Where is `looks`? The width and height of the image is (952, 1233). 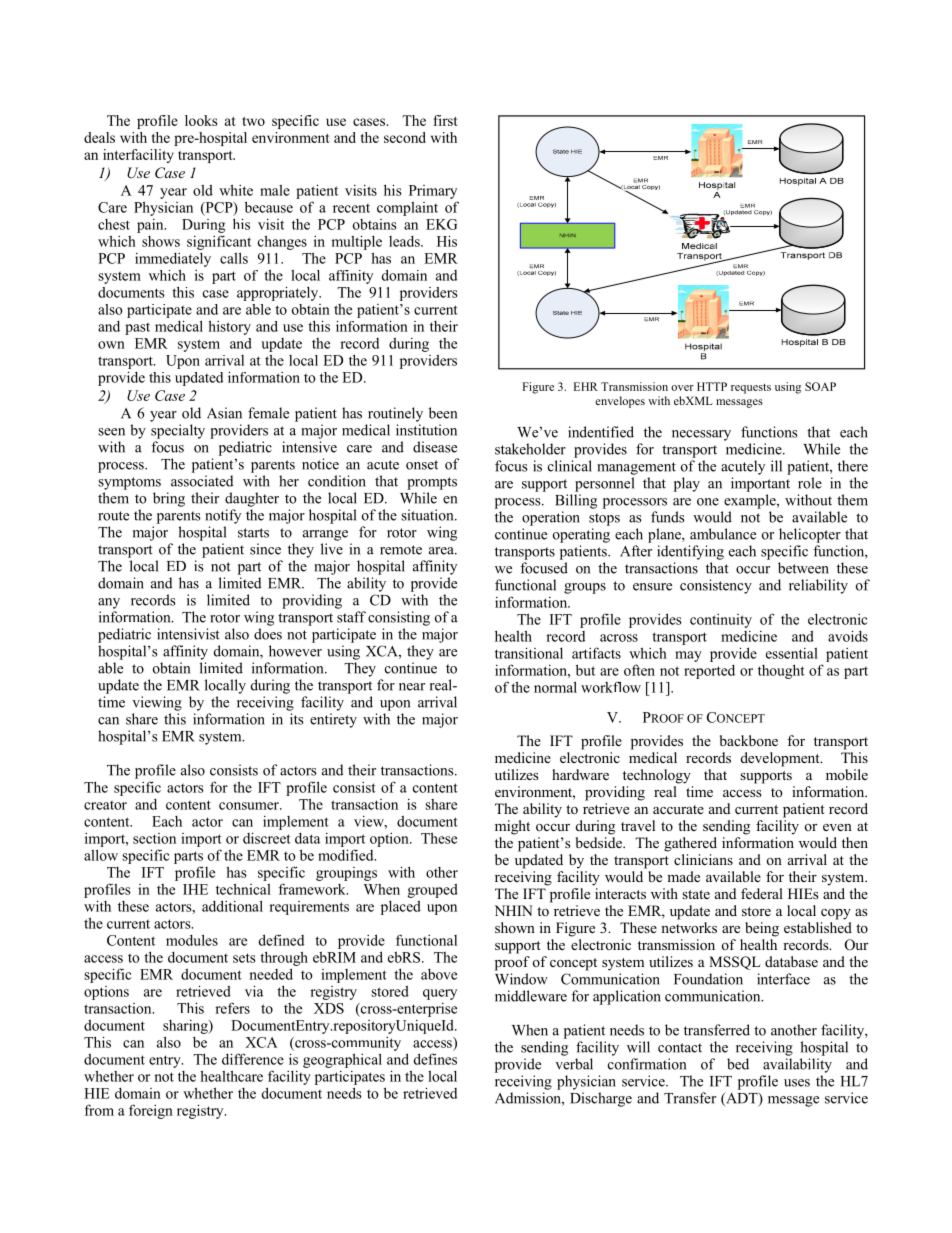 looks is located at coordinates (201, 120).
